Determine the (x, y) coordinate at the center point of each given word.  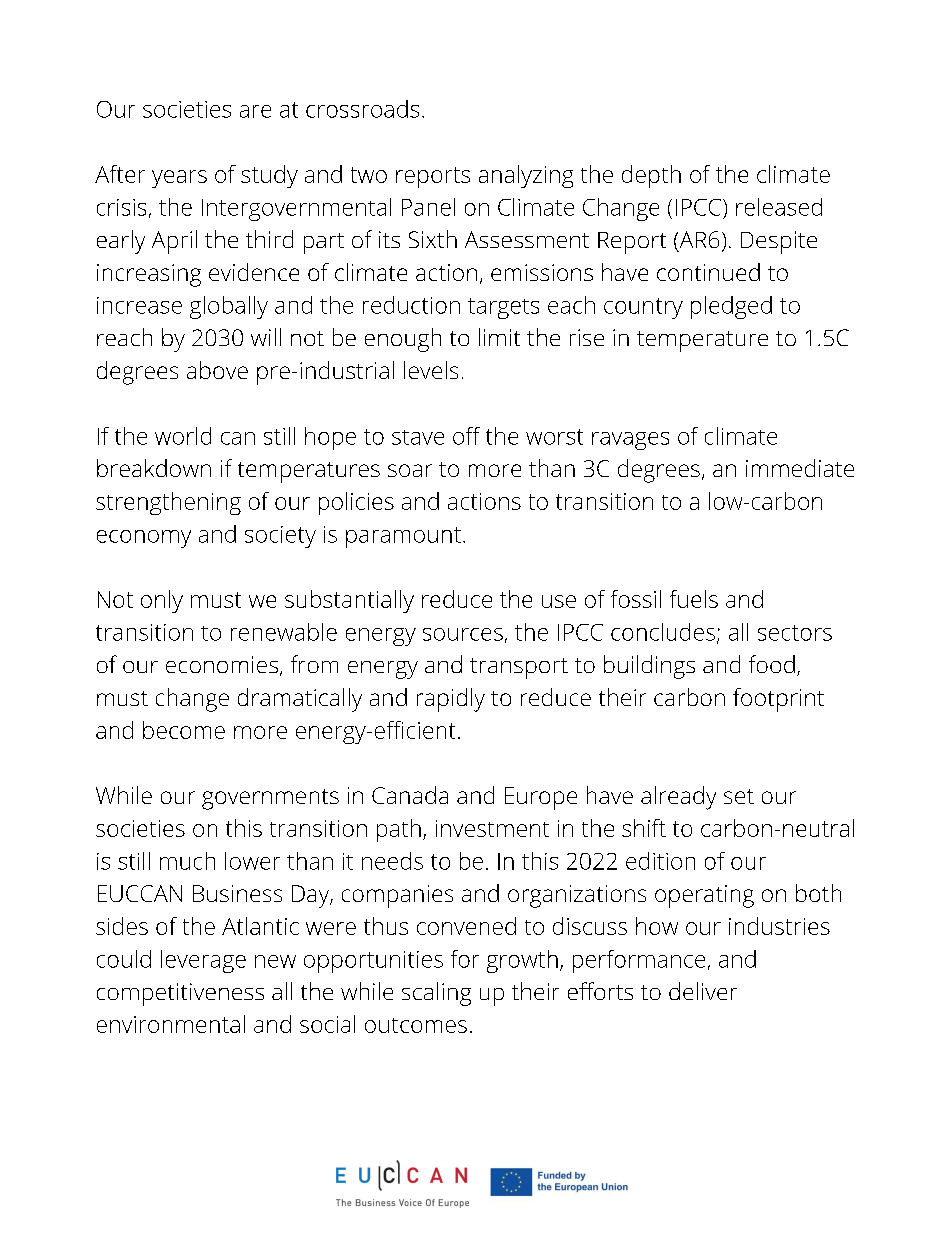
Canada (410, 795)
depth (651, 176)
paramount (403, 537)
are (255, 111)
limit (499, 337)
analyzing (526, 176)
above (217, 370)
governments (270, 799)
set (739, 796)
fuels (694, 599)
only (162, 601)
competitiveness (180, 994)
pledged (731, 307)
